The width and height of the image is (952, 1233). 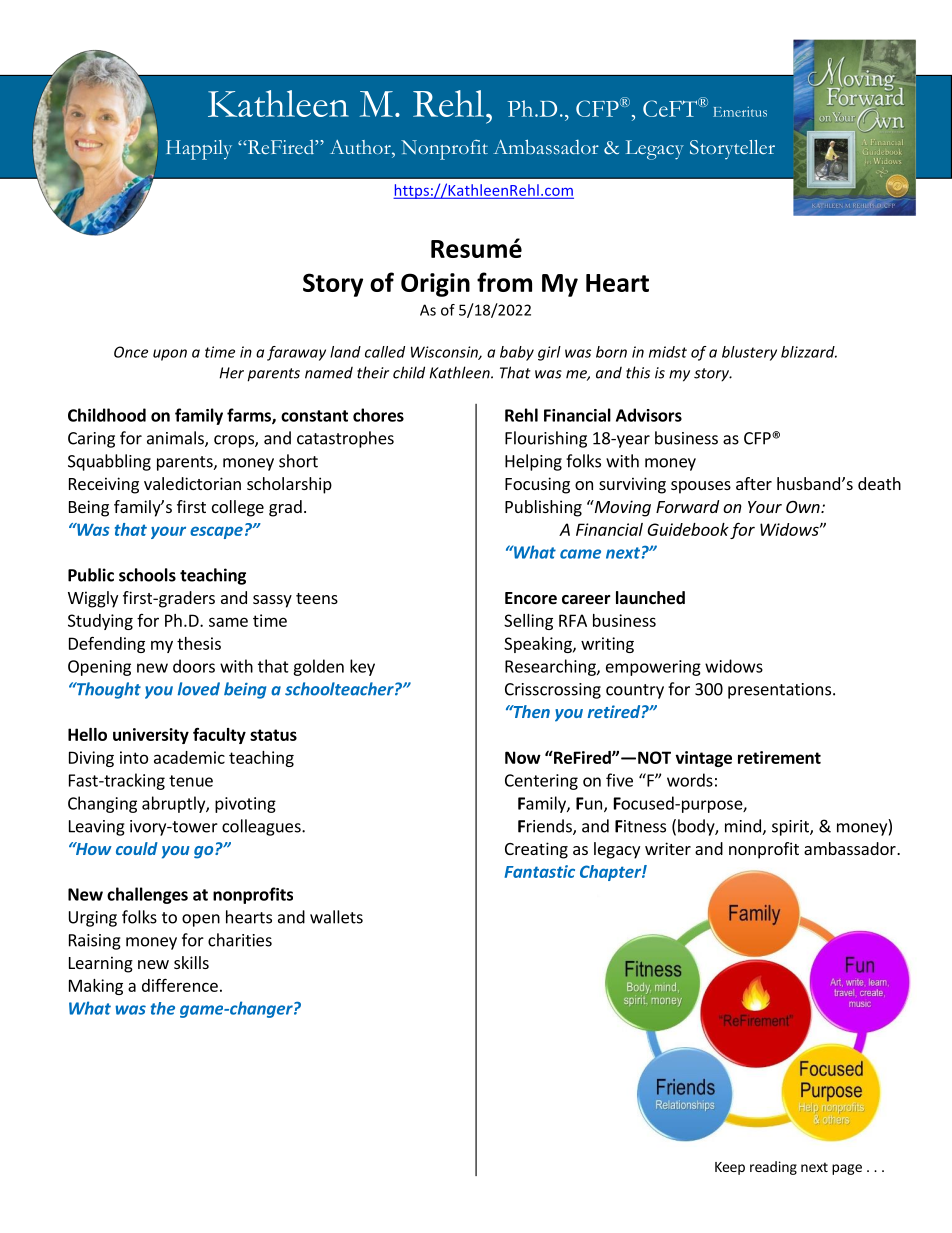 What do you see at coordinates (791, 828) in the image?
I see `spirit` at bounding box center [791, 828].
